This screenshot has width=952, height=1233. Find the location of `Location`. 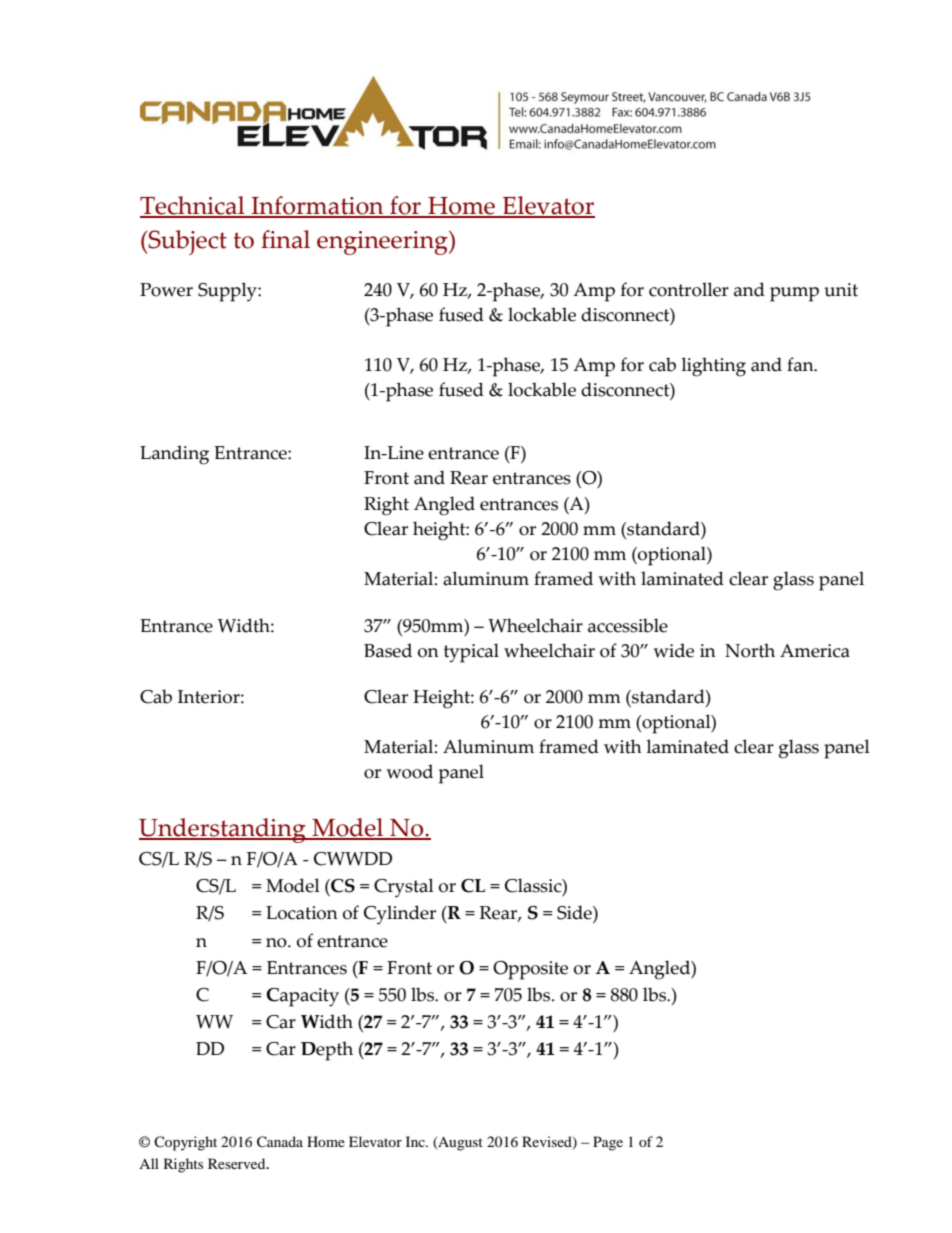

Location is located at coordinates (302, 913).
